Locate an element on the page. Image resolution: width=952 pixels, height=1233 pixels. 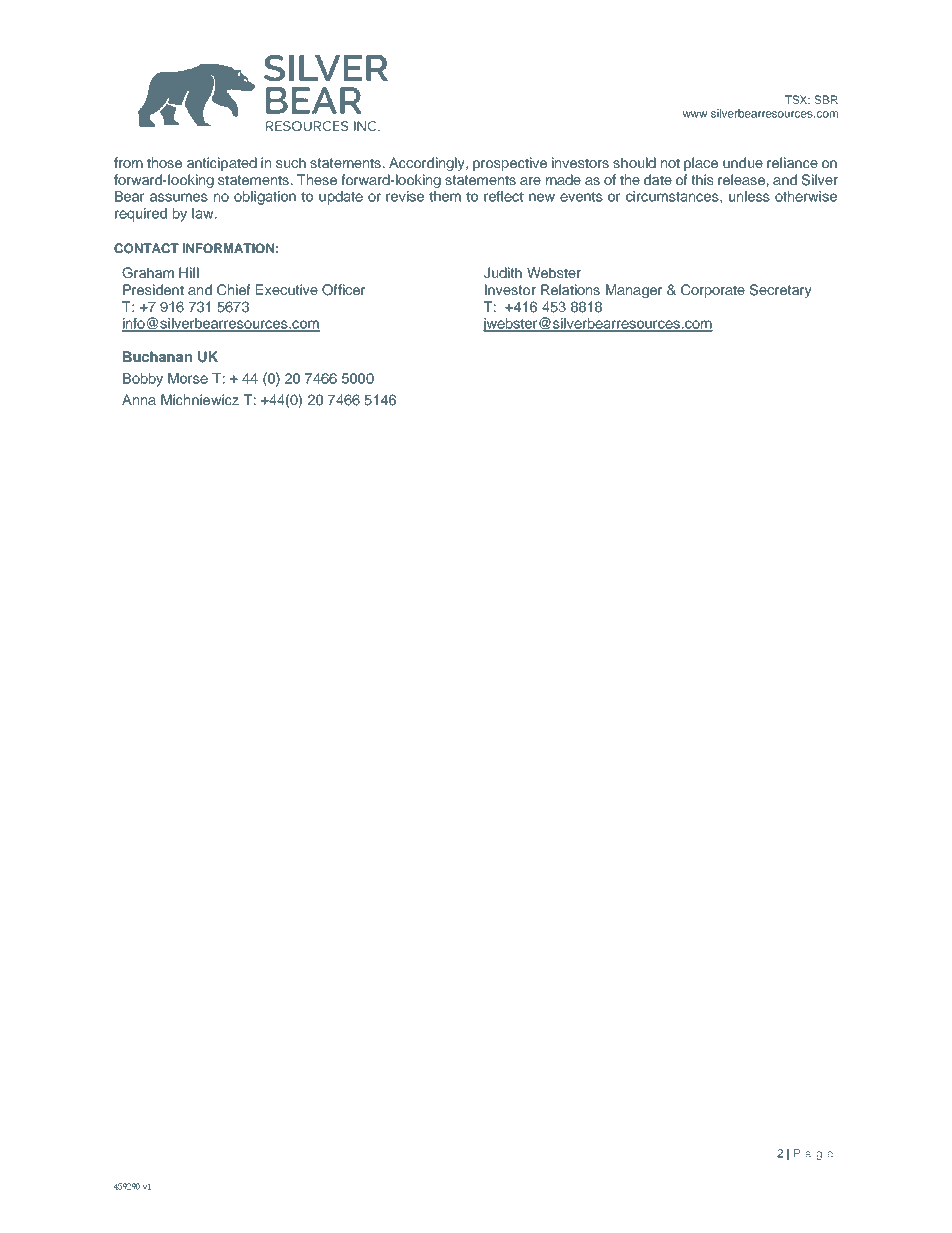
prospective is located at coordinates (510, 164).
